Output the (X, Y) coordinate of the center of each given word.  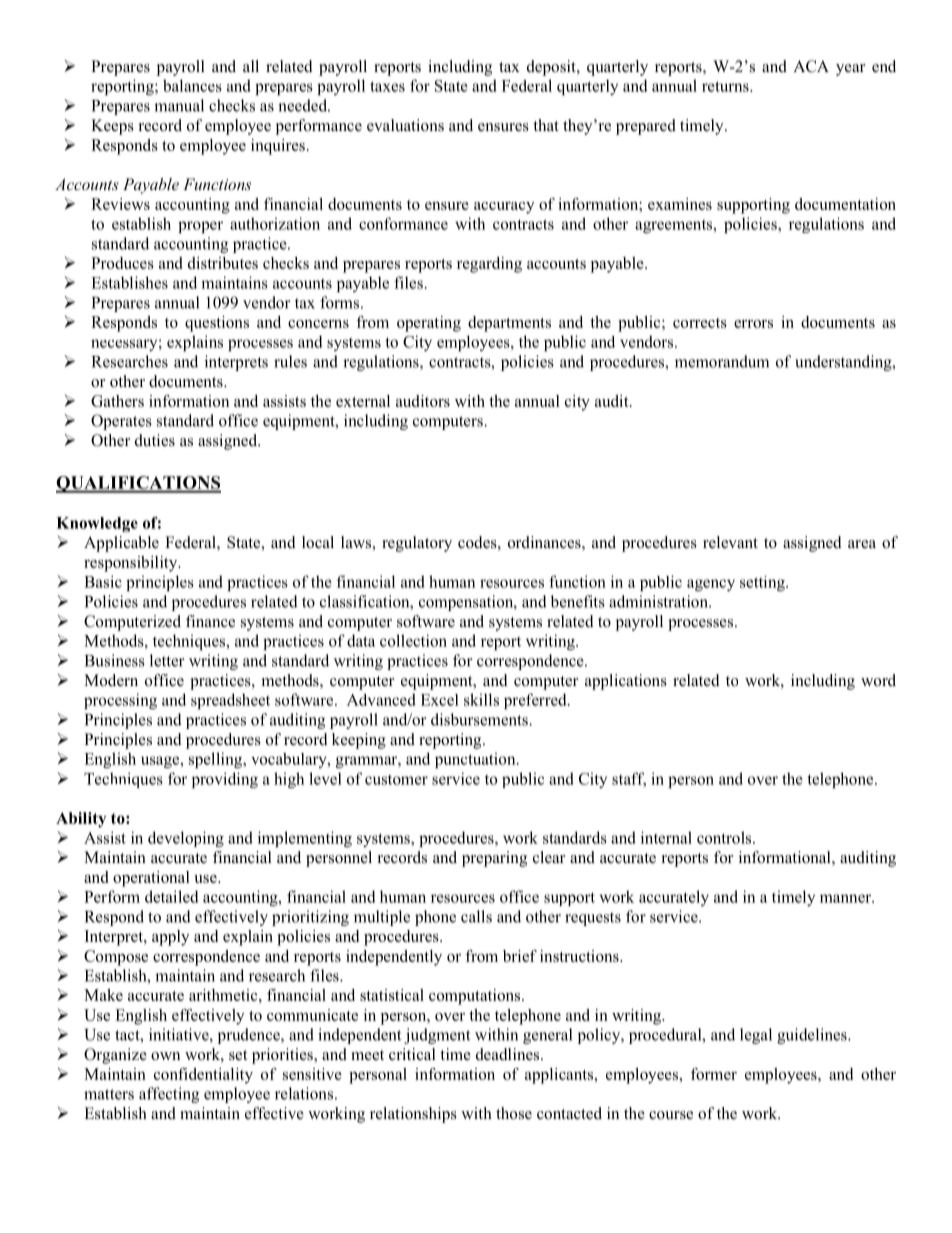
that (546, 125)
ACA (811, 66)
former (714, 1074)
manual (179, 105)
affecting (169, 1095)
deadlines (509, 1054)
